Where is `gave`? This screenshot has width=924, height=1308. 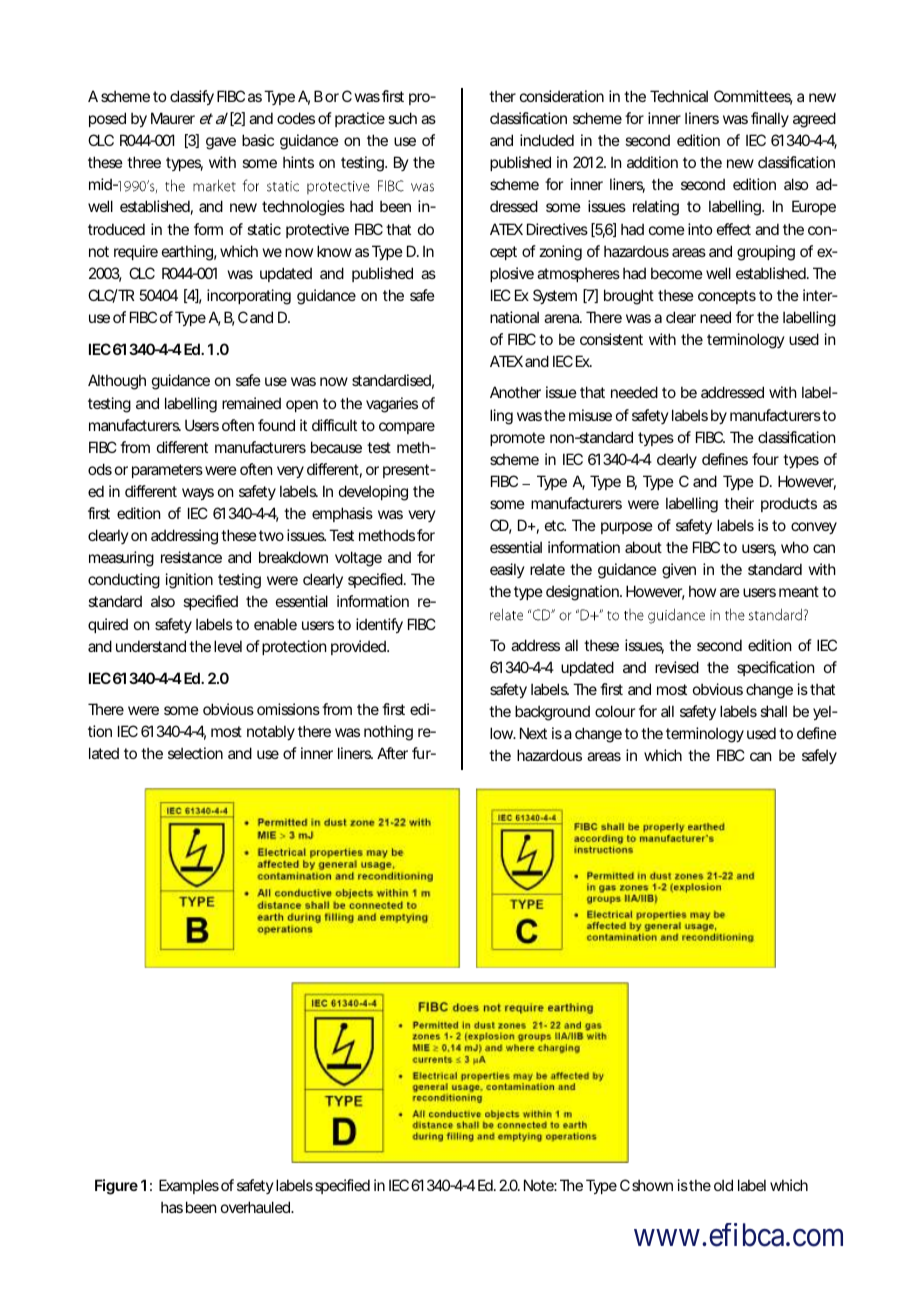
gave is located at coordinates (221, 143).
